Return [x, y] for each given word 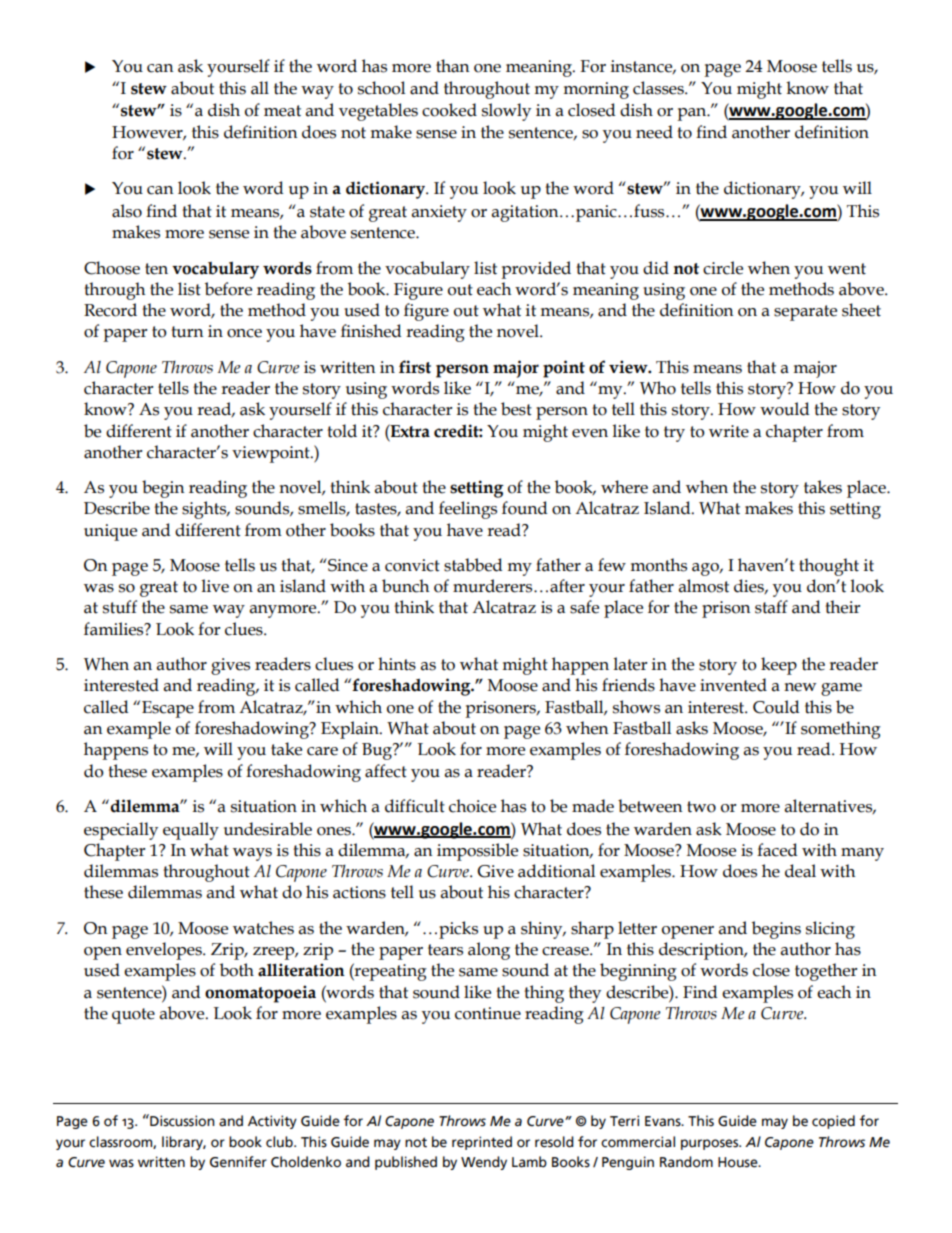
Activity [272, 1122]
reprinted [482, 1143]
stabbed [473, 565]
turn [187, 332]
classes [659, 88]
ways [252, 854]
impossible [477, 852]
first [415, 367]
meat [282, 111]
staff [771, 607]
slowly [506, 112]
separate [805, 313]
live [215, 586]
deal [800, 871]
